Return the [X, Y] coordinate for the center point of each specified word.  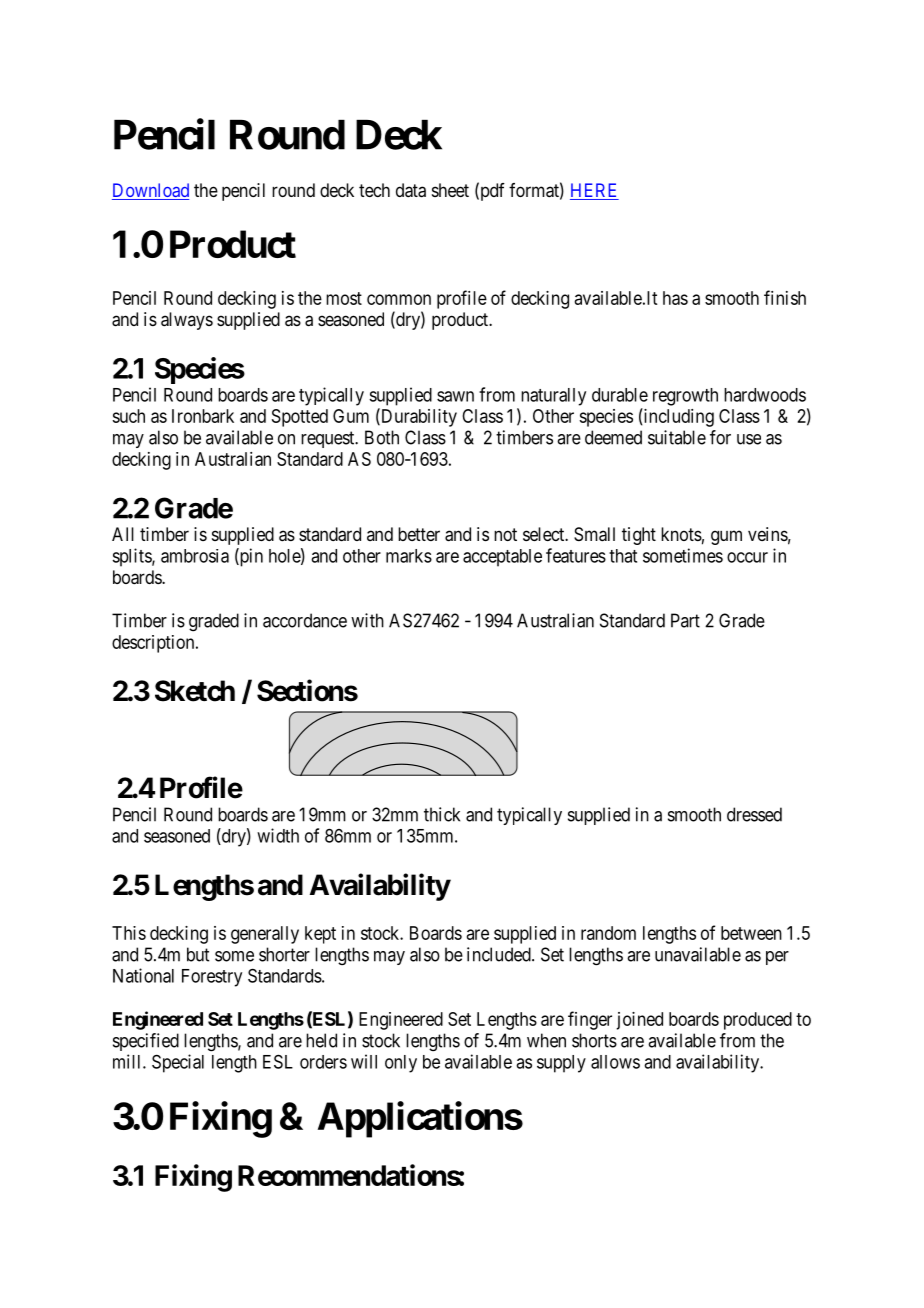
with [367, 620]
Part [685, 620]
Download [150, 191]
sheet [450, 190]
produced [758, 1021]
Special [178, 1063]
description [154, 644]
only [401, 1064]
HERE [593, 190]
